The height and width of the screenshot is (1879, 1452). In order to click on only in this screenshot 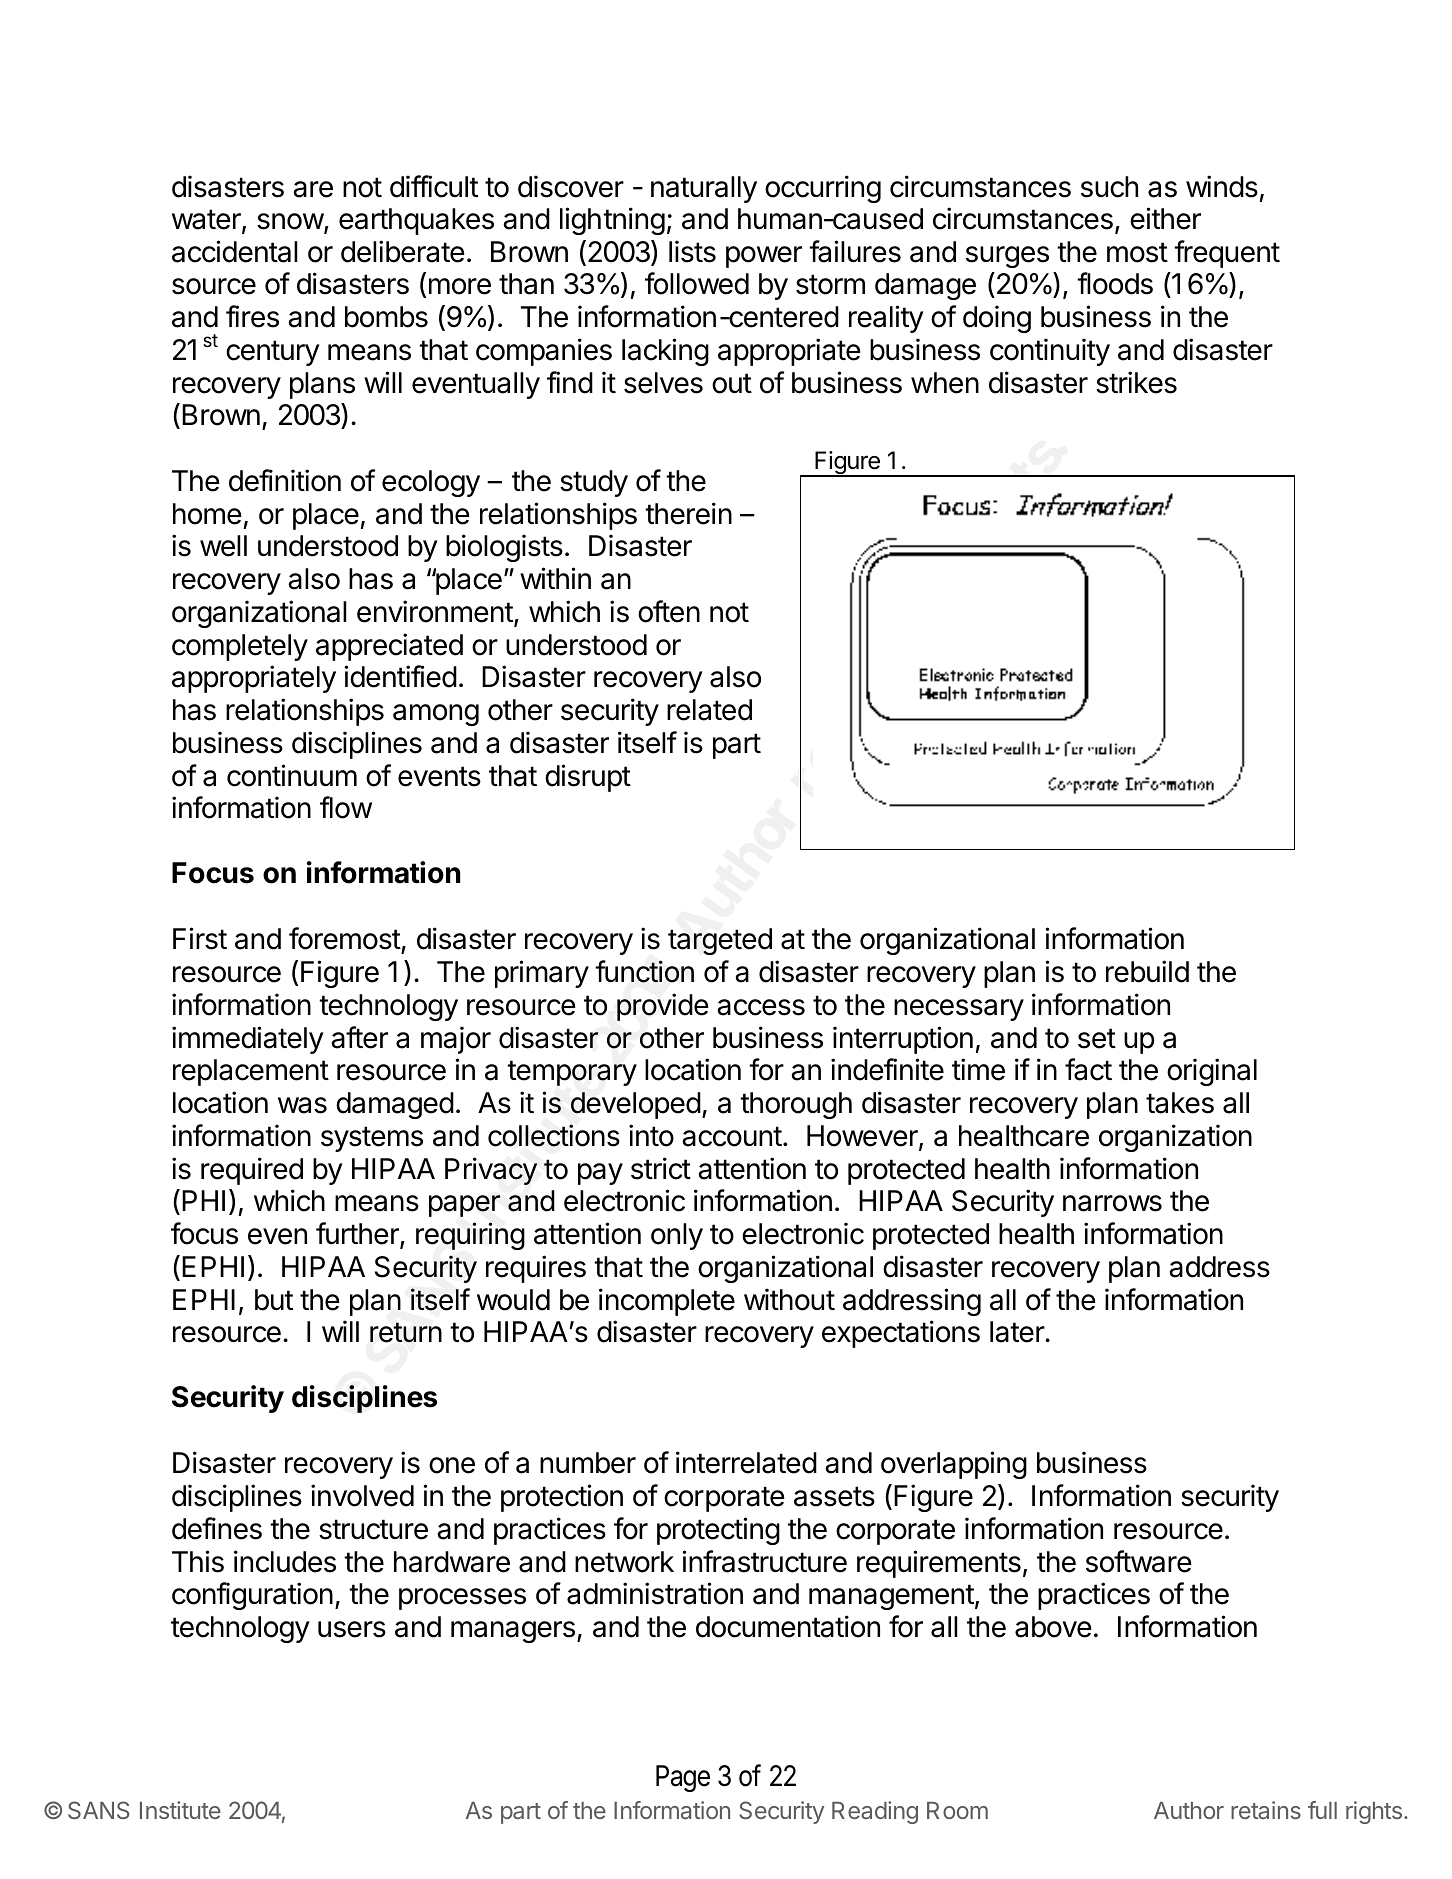, I will do `click(677, 1236)`.
